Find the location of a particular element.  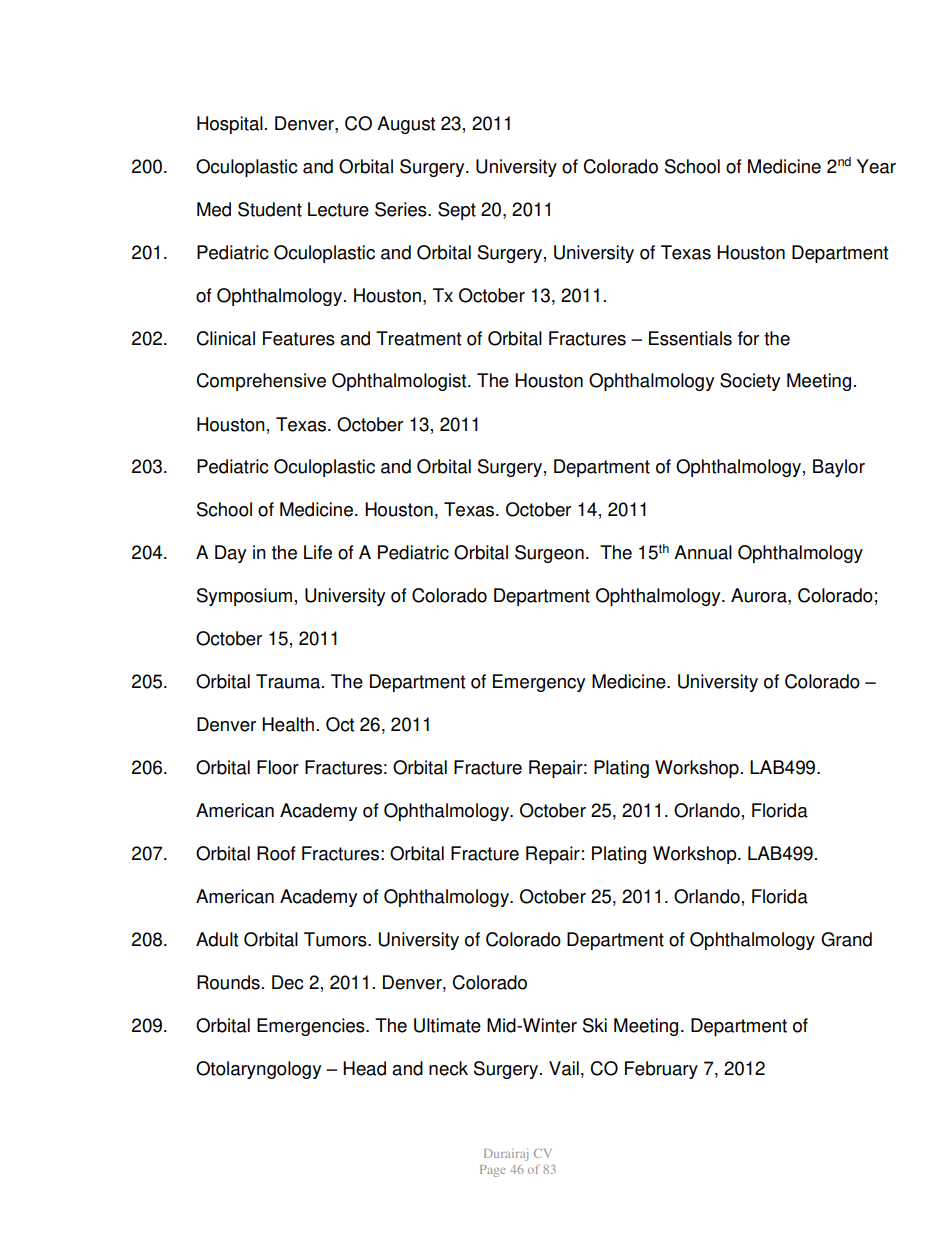

Ski is located at coordinates (595, 1025).
